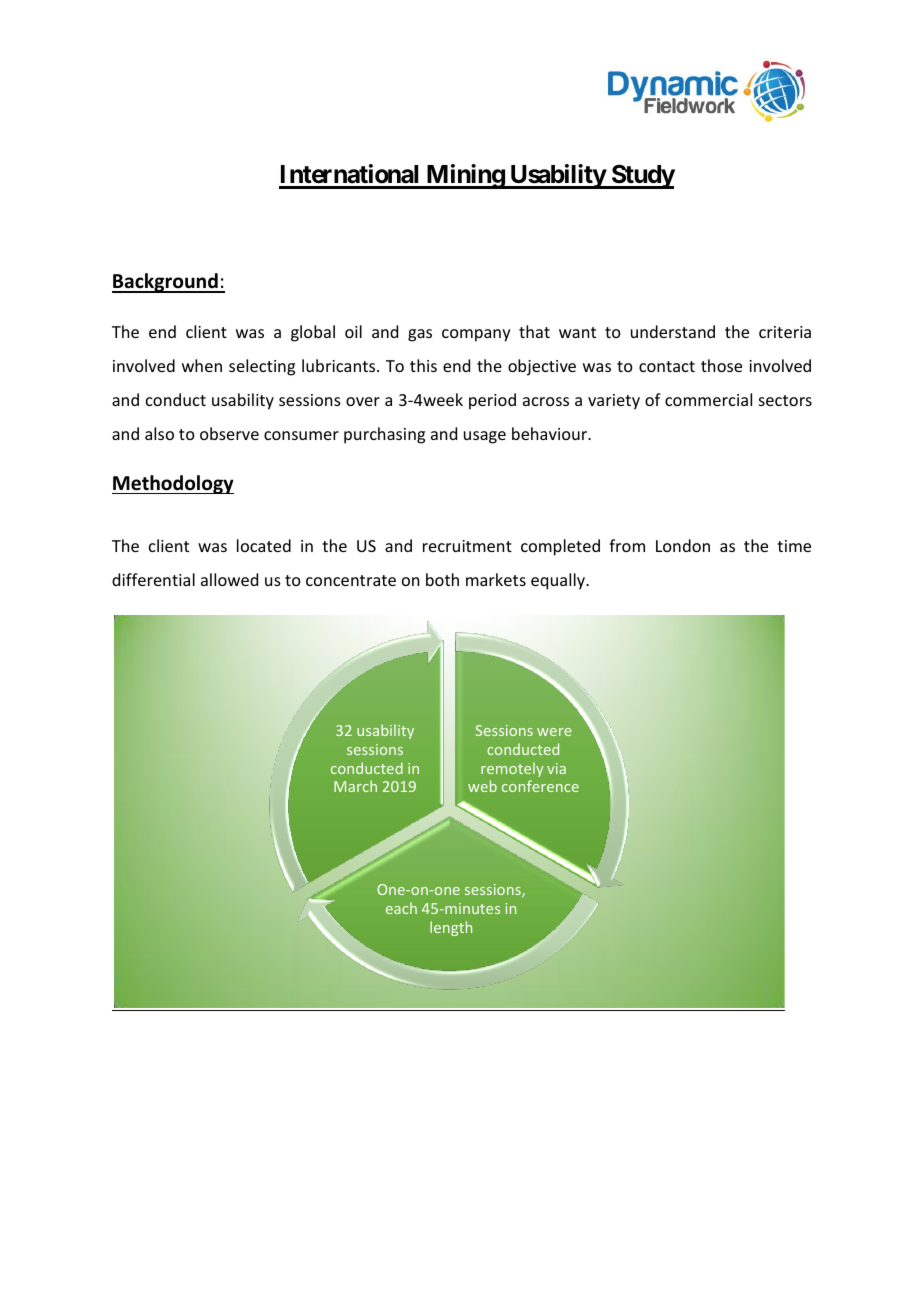 This image has width=924, height=1308. What do you see at coordinates (467, 546) in the image?
I see `recruitment` at bounding box center [467, 546].
